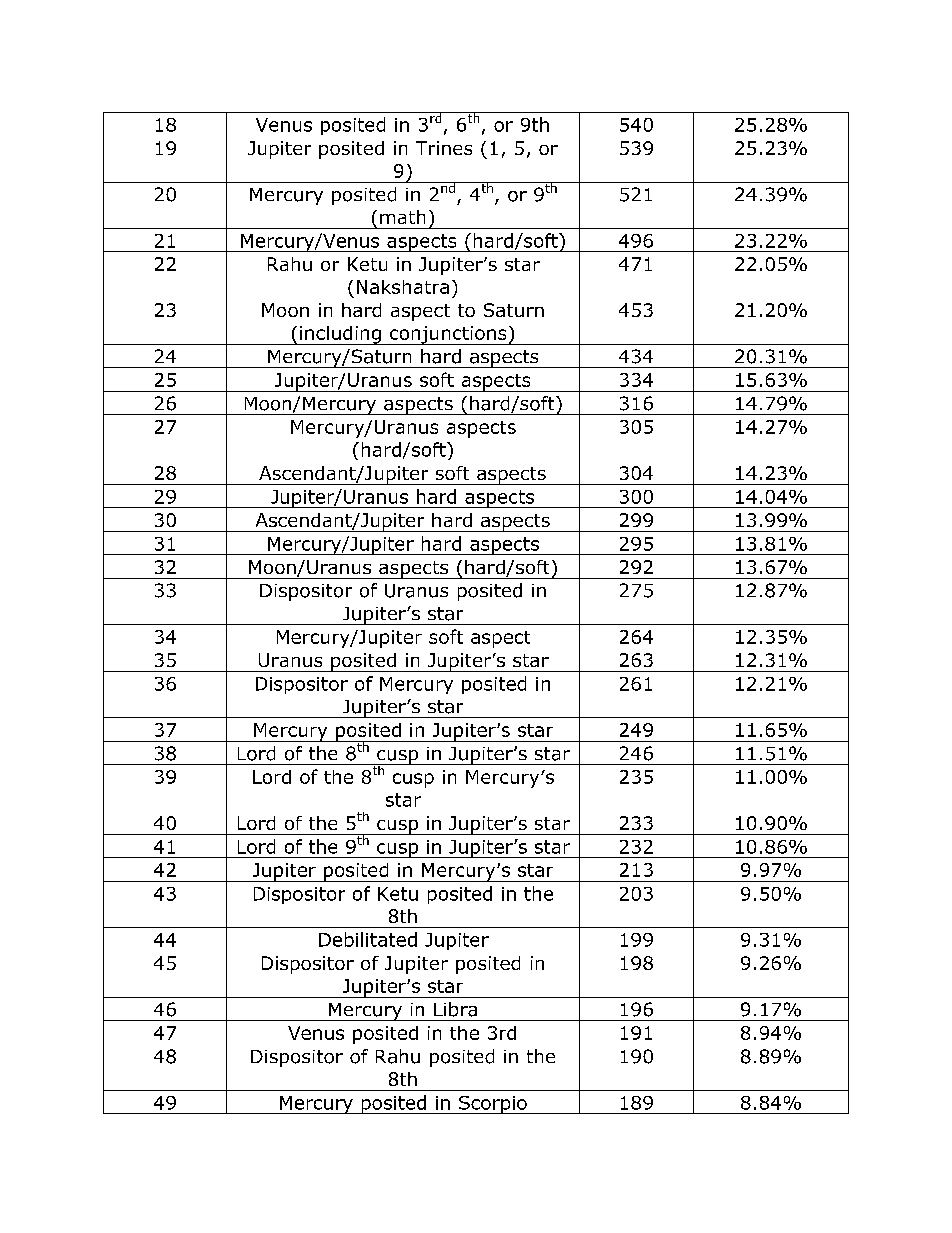 The image size is (952, 1233). I want to click on math, so click(402, 217).
